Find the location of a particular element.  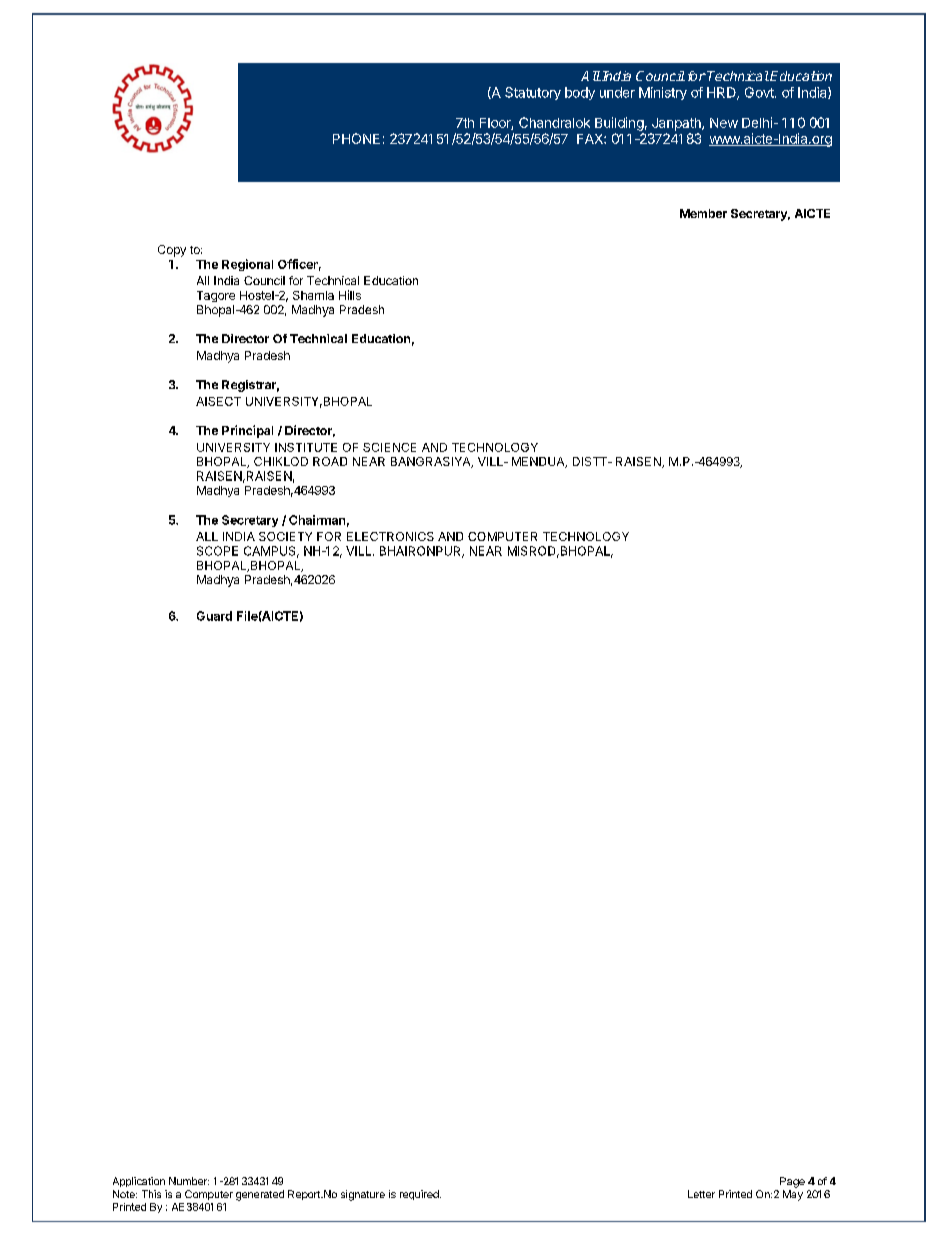

ELECTRONICS is located at coordinates (390, 536).
